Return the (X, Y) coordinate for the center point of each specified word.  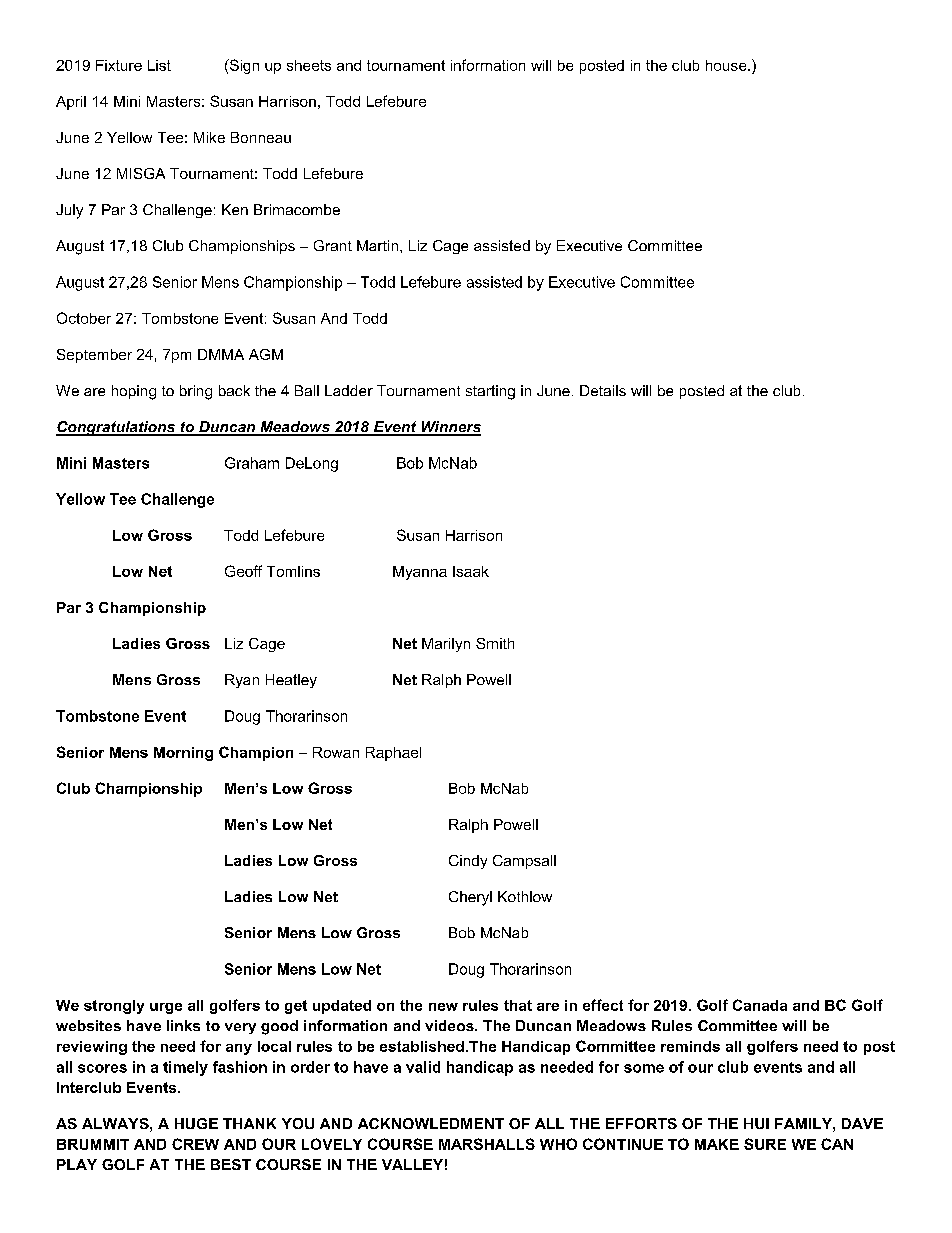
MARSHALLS (487, 1144)
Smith (495, 643)
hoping (134, 392)
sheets (309, 65)
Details (603, 390)
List (159, 65)
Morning (183, 754)
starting (490, 392)
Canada (760, 1005)
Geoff (243, 571)
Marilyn (446, 645)
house (727, 65)
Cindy (468, 862)
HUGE (196, 1123)
